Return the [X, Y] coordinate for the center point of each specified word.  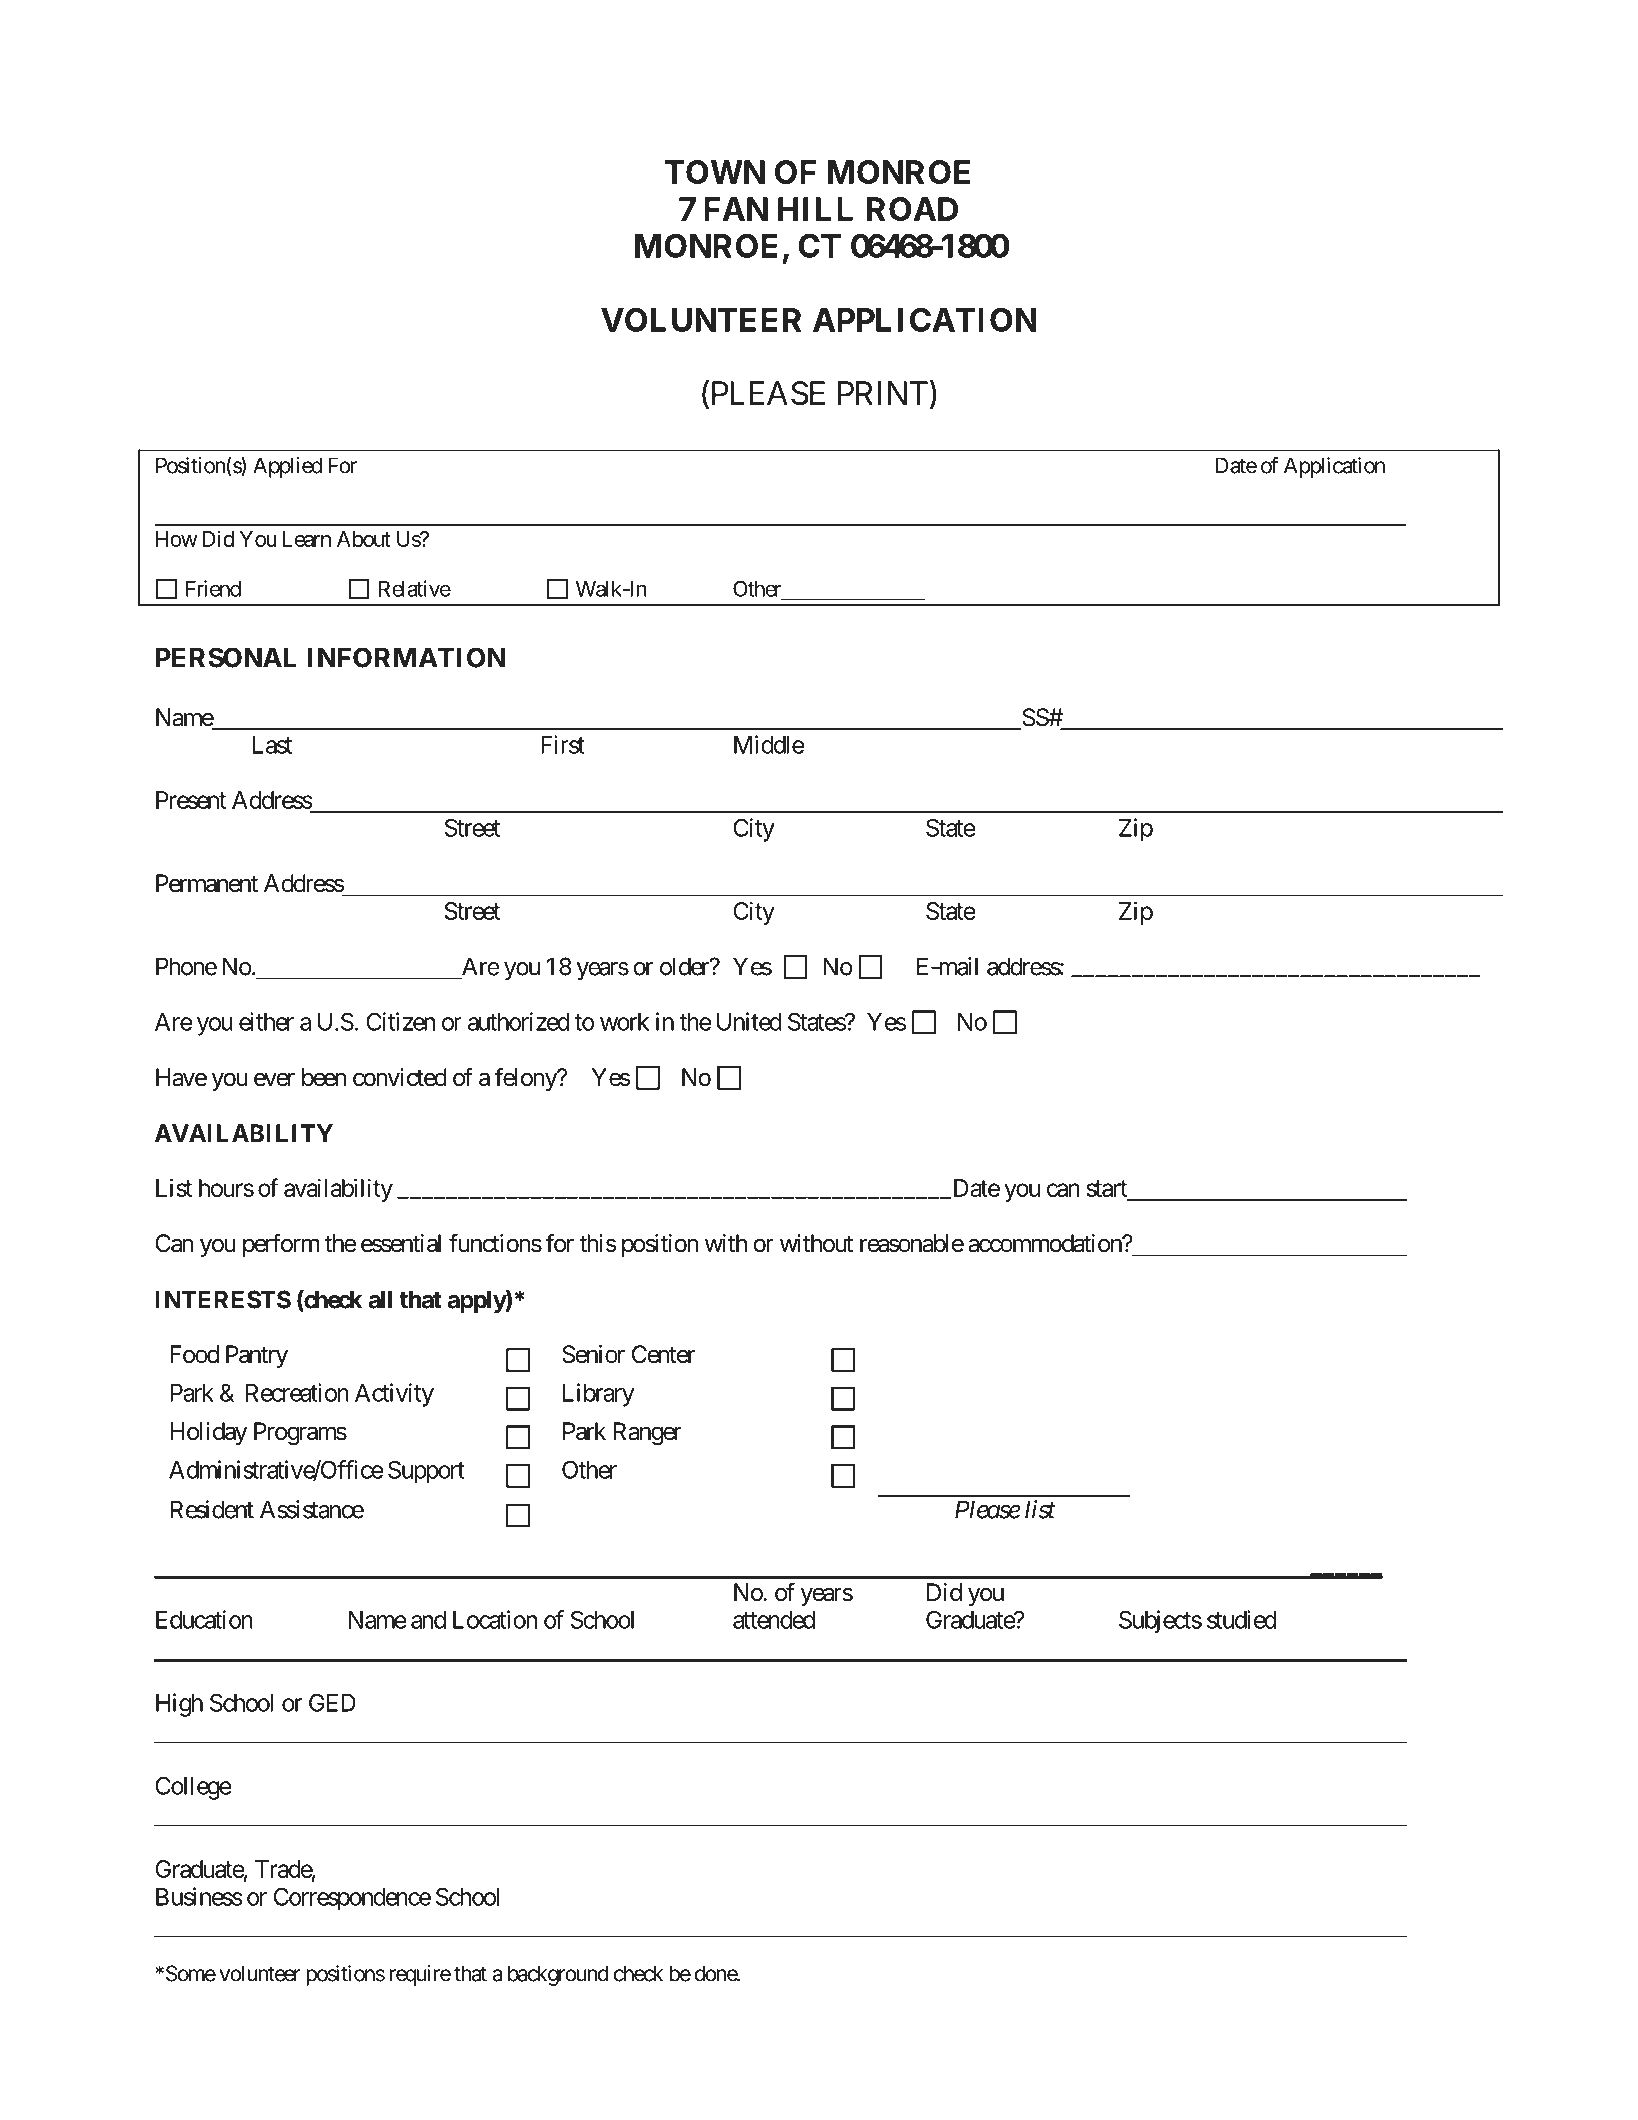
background [558, 1975]
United [749, 1021]
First [563, 744]
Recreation [297, 1392]
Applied [287, 467]
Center [663, 1354]
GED [332, 1702]
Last [272, 745]
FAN [736, 209]
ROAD [912, 209]
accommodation [1045, 1243]
